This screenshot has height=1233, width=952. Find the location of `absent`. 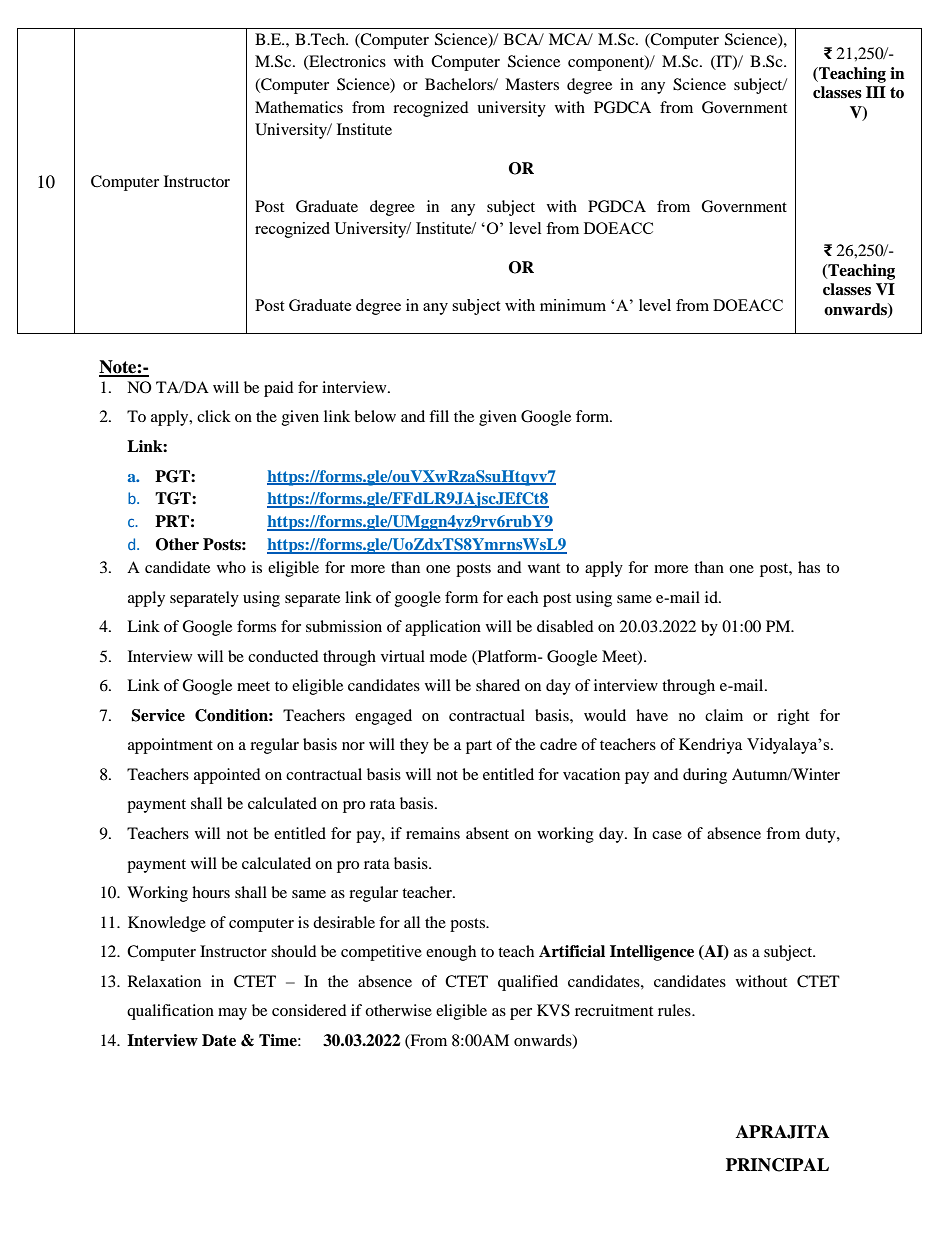

absent is located at coordinates (487, 833).
